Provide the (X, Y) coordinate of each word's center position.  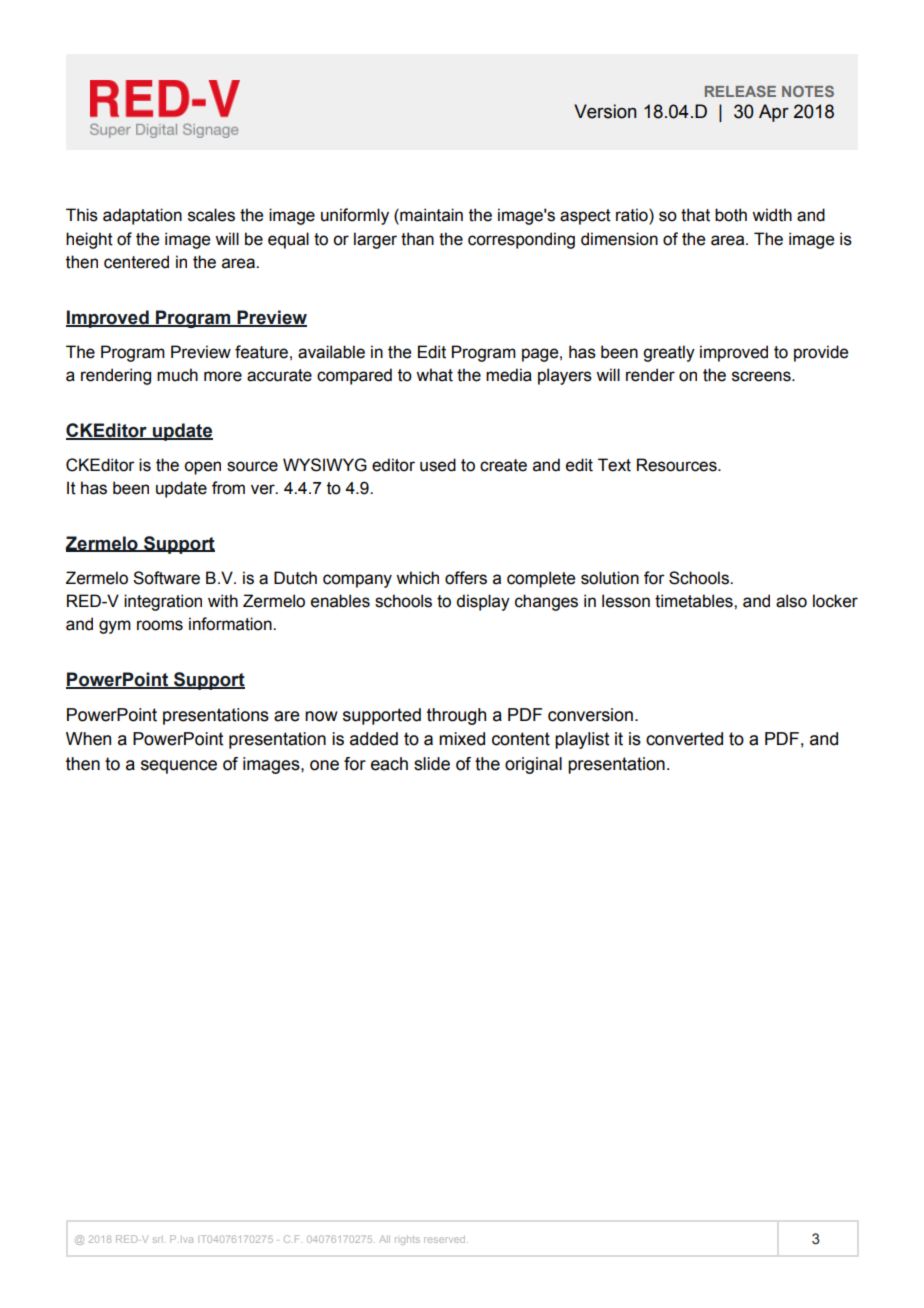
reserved (446, 1239)
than (417, 239)
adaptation (142, 216)
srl (159, 1240)
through (456, 716)
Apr (774, 113)
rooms (160, 625)
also (791, 601)
